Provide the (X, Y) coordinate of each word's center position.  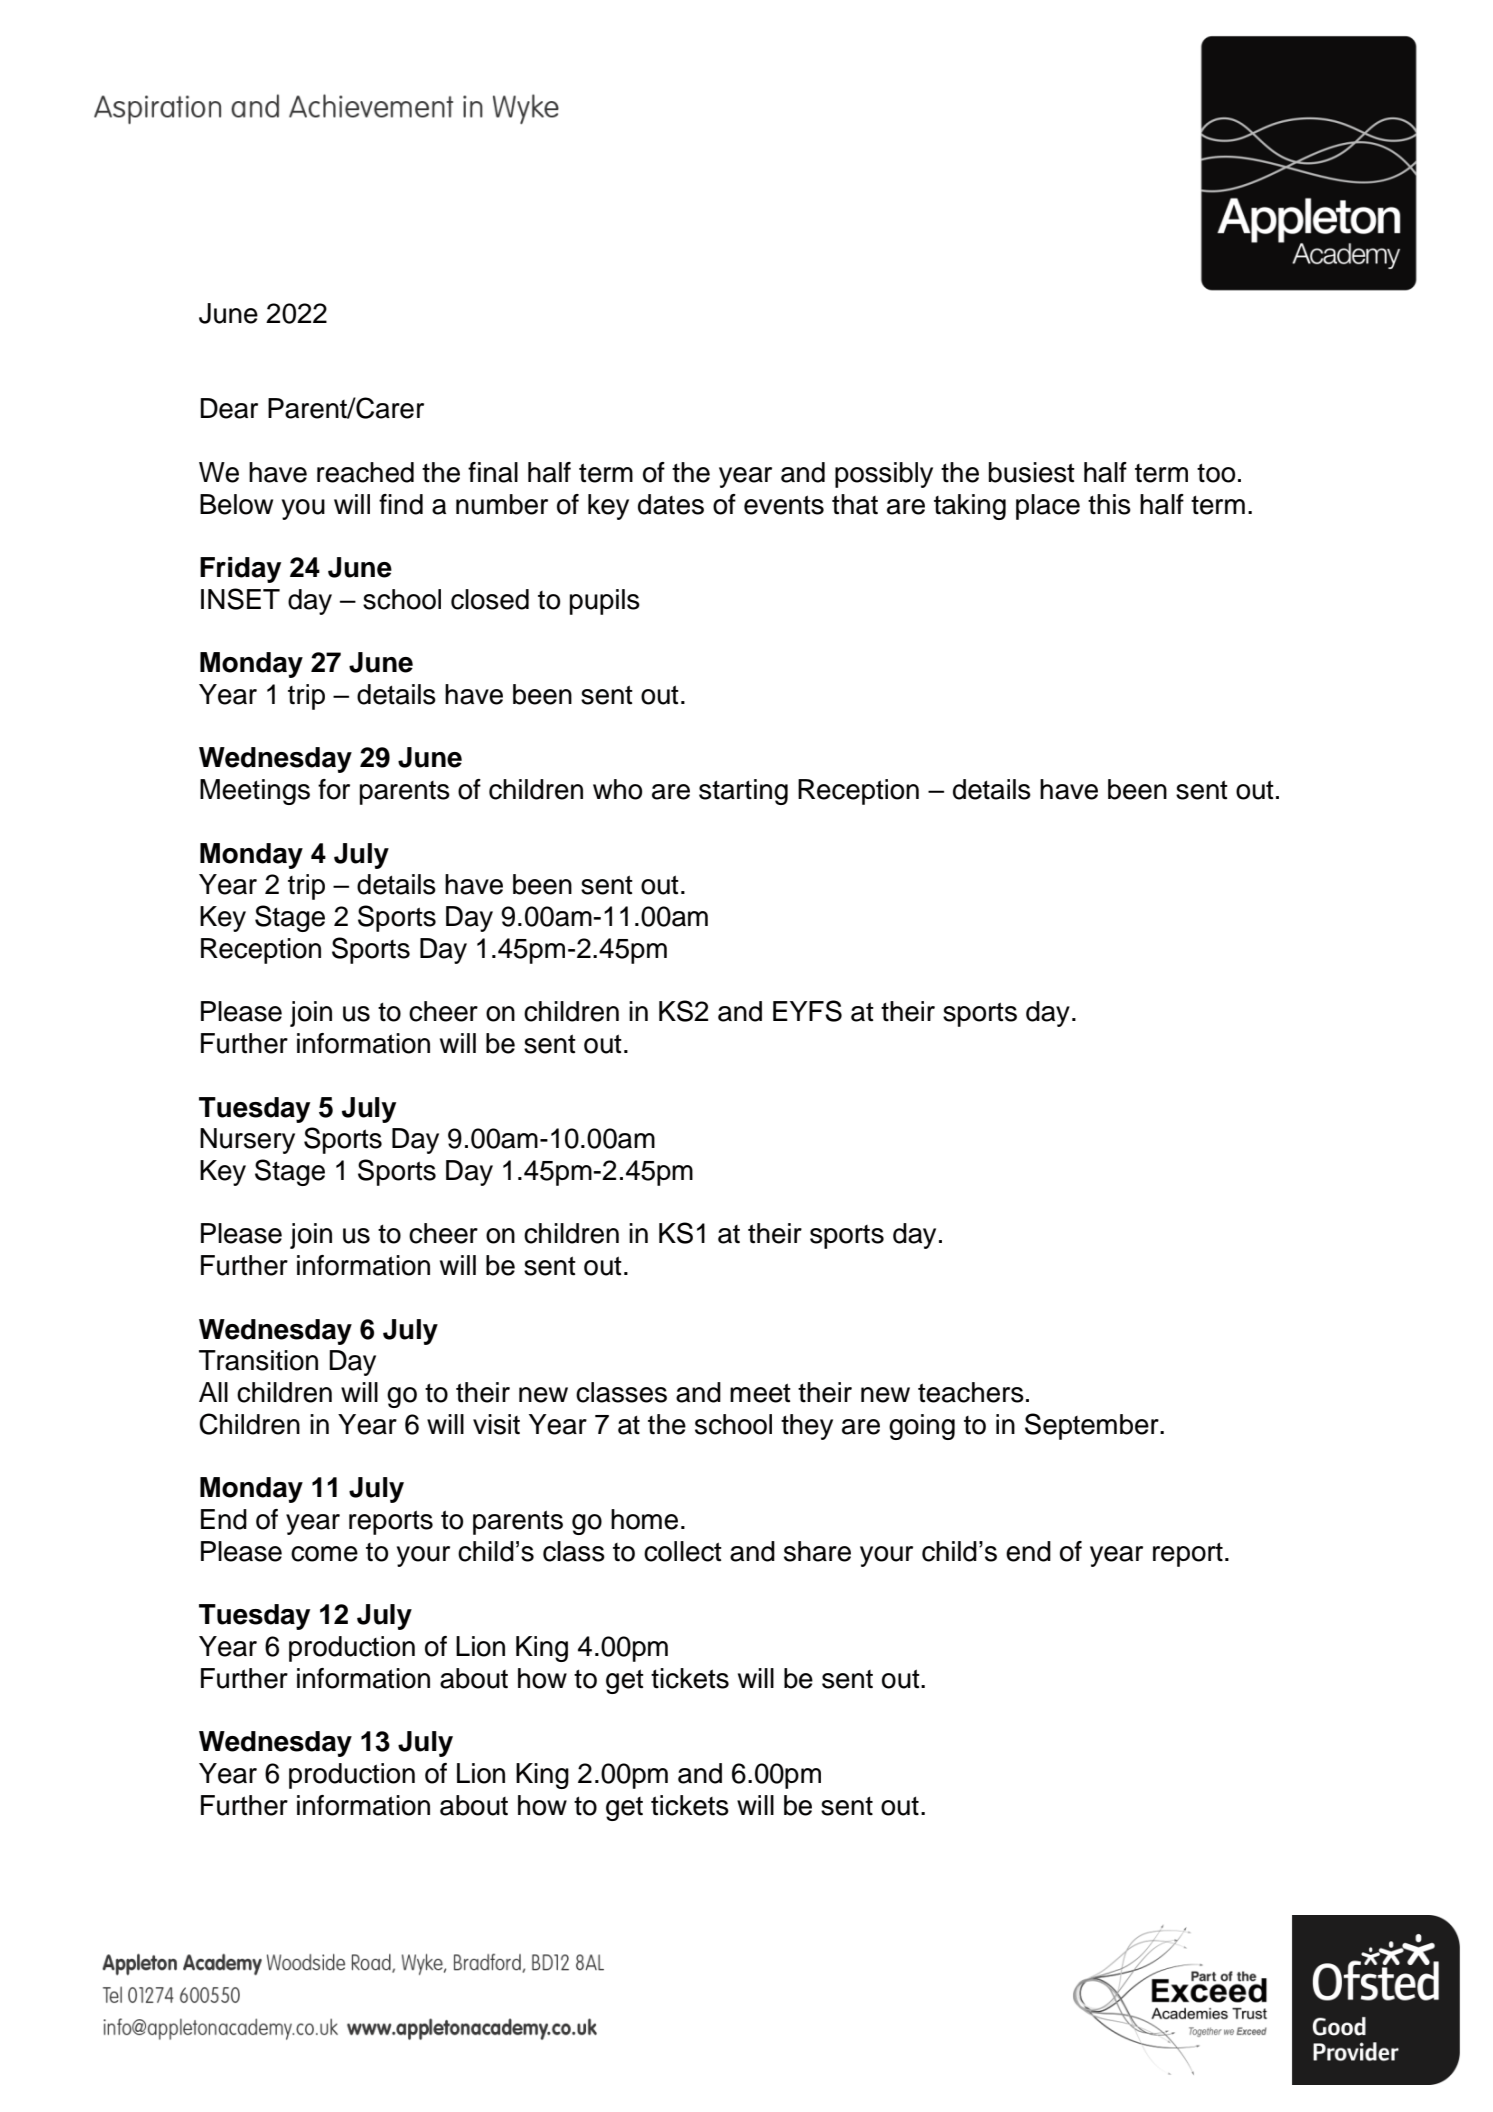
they (807, 1427)
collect (683, 1551)
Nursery (247, 1141)
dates (671, 504)
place (1048, 507)
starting (743, 792)
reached (365, 472)
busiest (1032, 472)
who (617, 789)
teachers (971, 1392)
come (324, 1554)
